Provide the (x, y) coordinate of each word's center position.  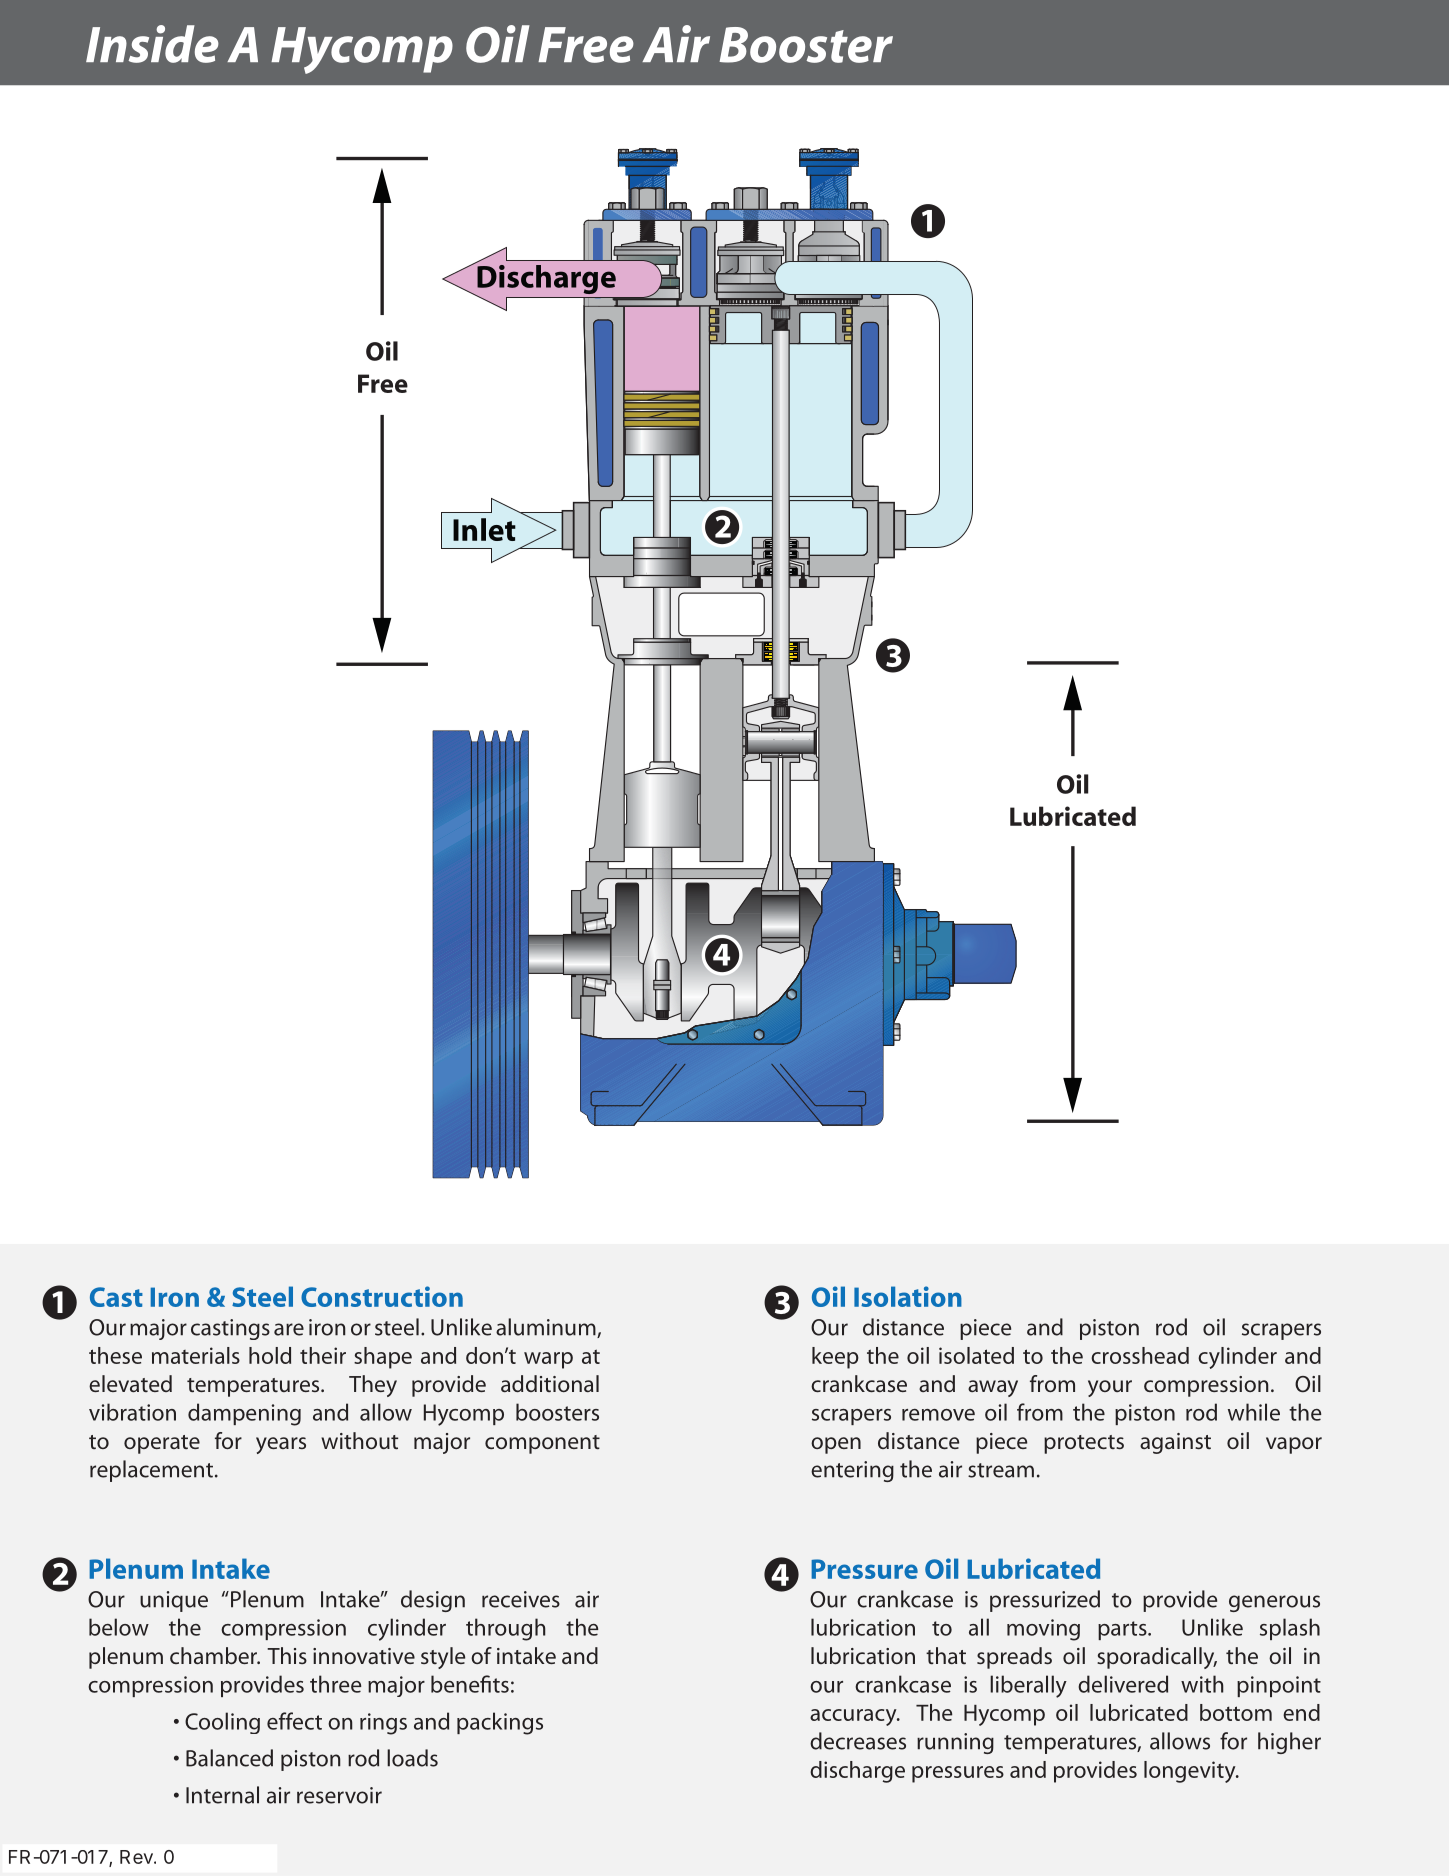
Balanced (229, 1758)
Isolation (908, 1296)
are (289, 1329)
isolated (976, 1355)
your (1110, 1388)
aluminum (547, 1328)
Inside (152, 44)
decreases (858, 1741)
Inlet (484, 529)
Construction (382, 1296)
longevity (1191, 1772)
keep (835, 1358)
